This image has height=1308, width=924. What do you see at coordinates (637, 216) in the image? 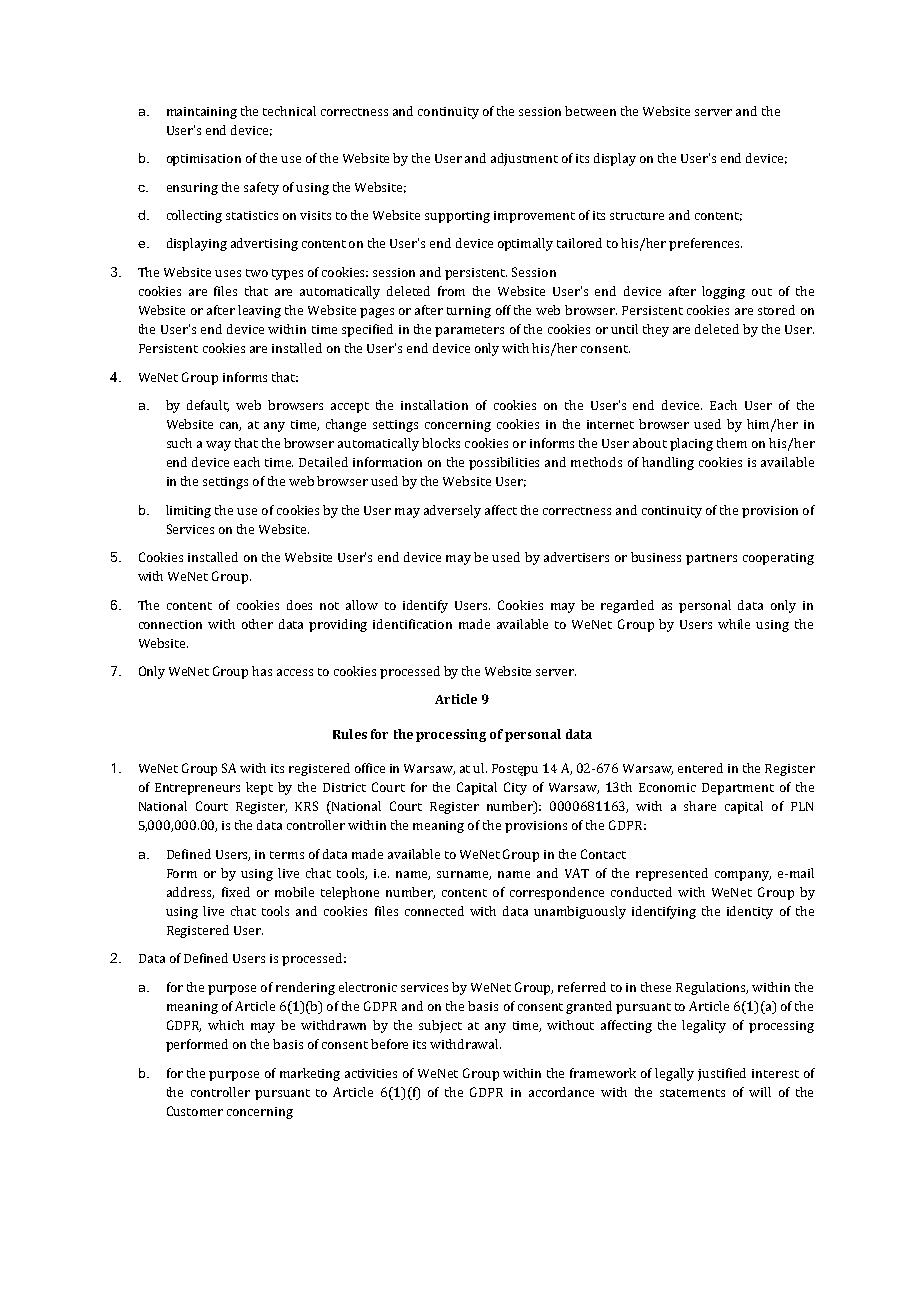
I see `structure` at bounding box center [637, 216].
